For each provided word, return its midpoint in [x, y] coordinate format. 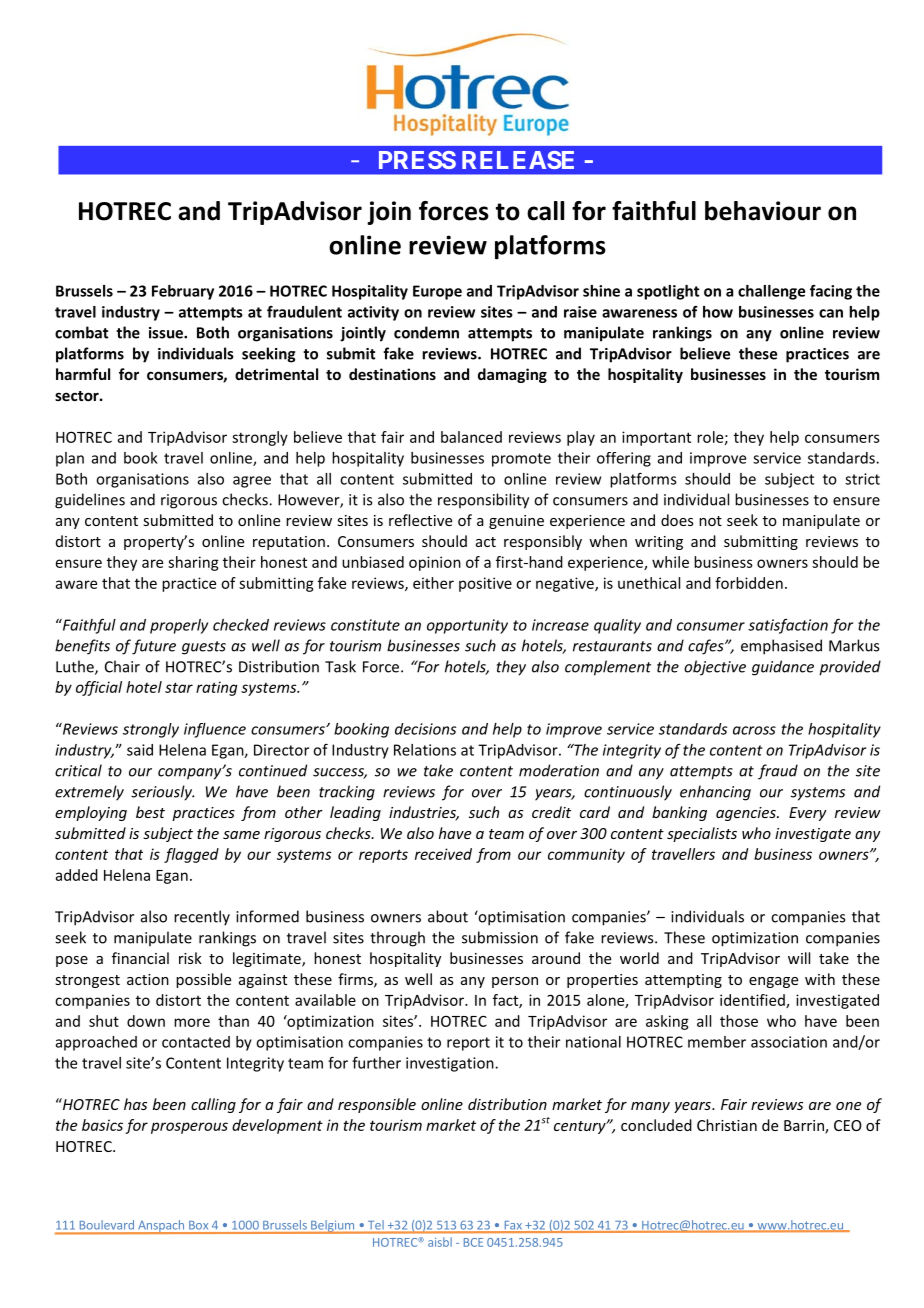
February [183, 292]
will [799, 958]
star [179, 687]
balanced [471, 437]
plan [70, 459]
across [754, 730]
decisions [425, 729]
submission [500, 937]
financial [140, 958]
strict [862, 479]
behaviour [763, 211]
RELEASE [518, 160]
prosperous [189, 1128]
